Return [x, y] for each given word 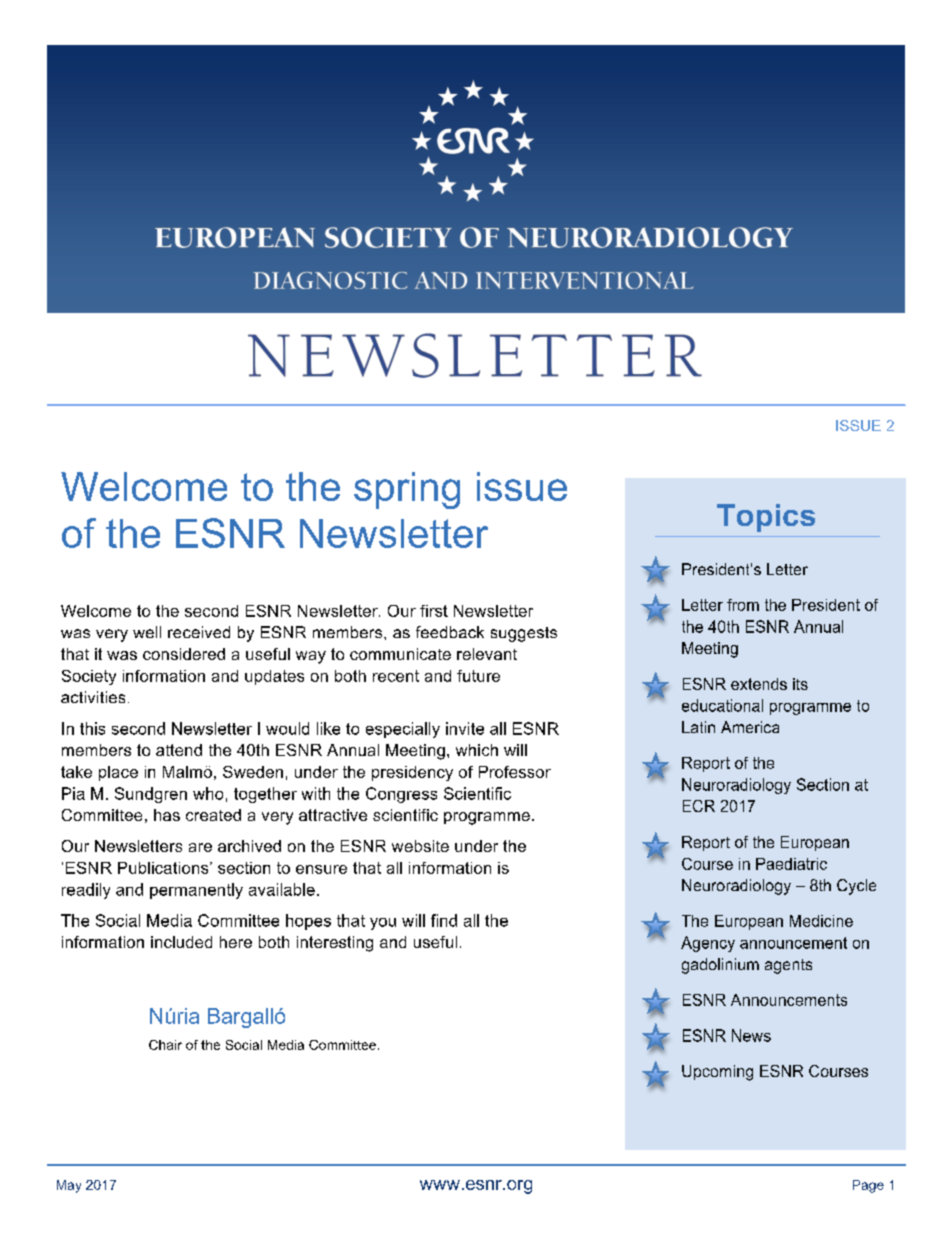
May [69, 1186]
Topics [766, 518]
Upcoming [717, 1073]
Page [868, 1186]
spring [407, 490]
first [434, 611]
